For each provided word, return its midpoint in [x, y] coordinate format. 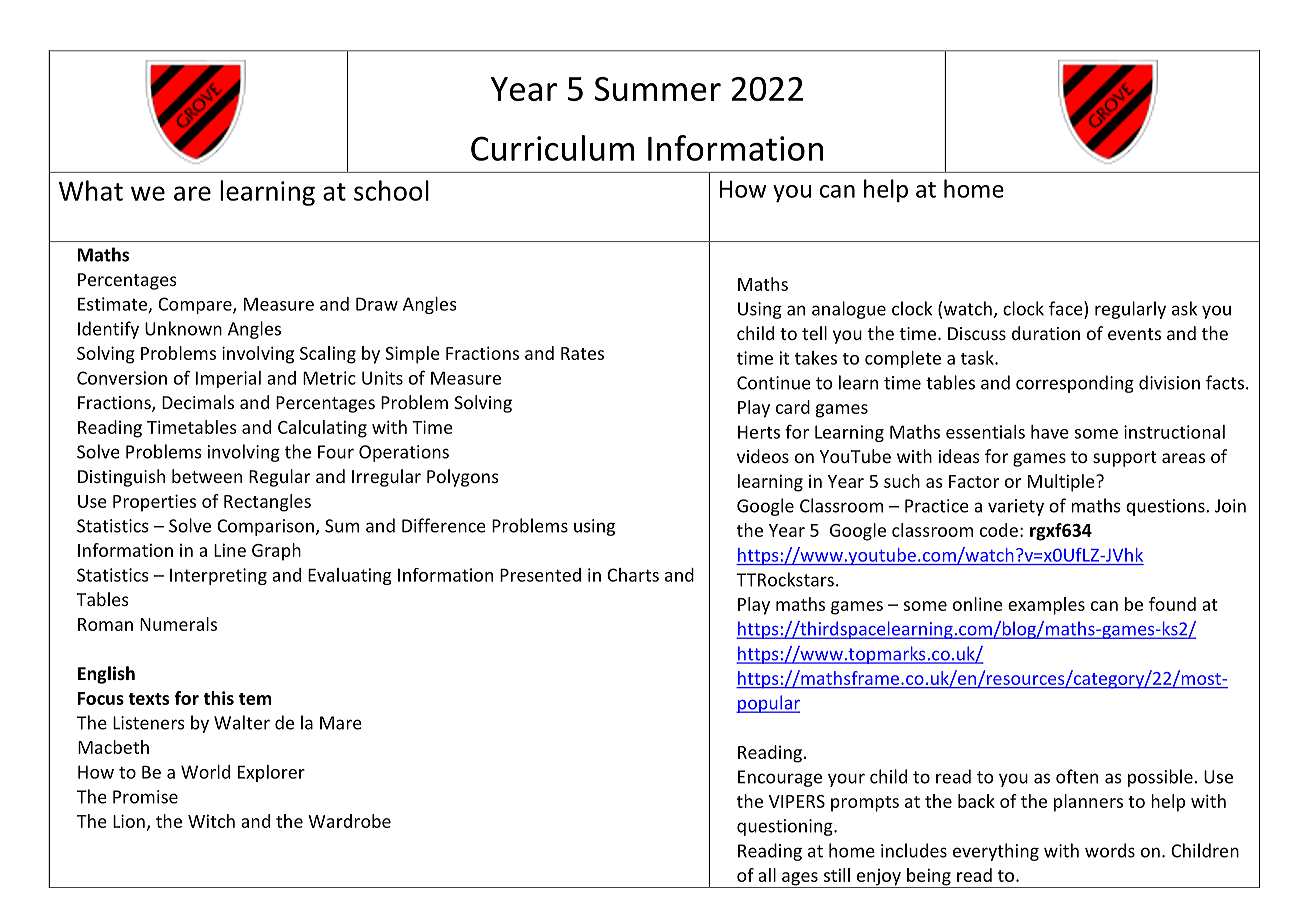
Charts [633, 575]
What [91, 190]
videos [763, 456]
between [207, 476]
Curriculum [552, 148]
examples [1046, 606]
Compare [196, 305]
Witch [211, 821]
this [218, 698]
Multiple [1062, 483]
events [1134, 334]
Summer [658, 89]
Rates [582, 353]
